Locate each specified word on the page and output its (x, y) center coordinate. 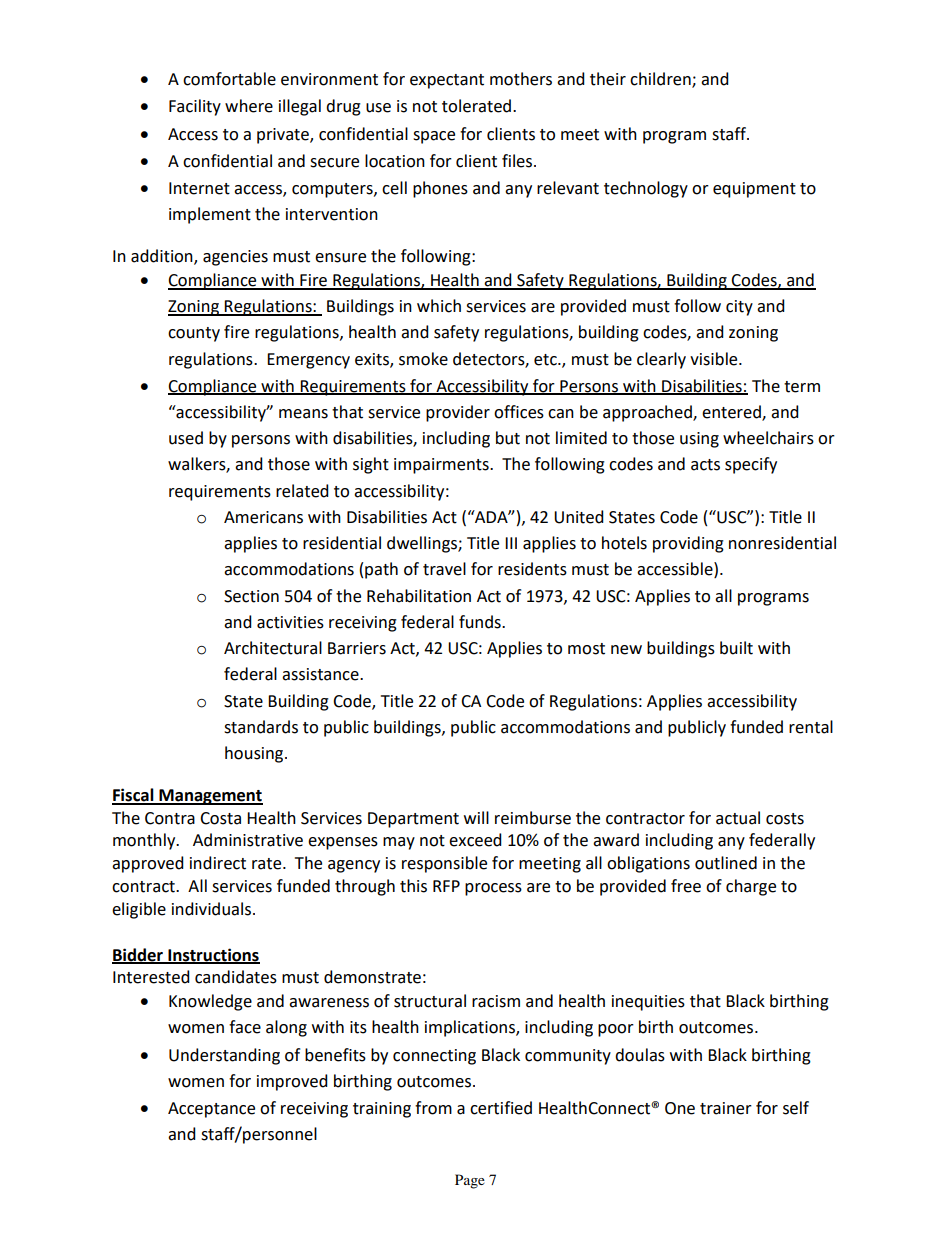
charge (751, 887)
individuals (213, 909)
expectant (447, 81)
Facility (195, 107)
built (736, 648)
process (493, 889)
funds (481, 622)
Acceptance (211, 1110)
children (661, 80)
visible (715, 359)
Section (251, 596)
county (194, 334)
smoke (423, 359)
